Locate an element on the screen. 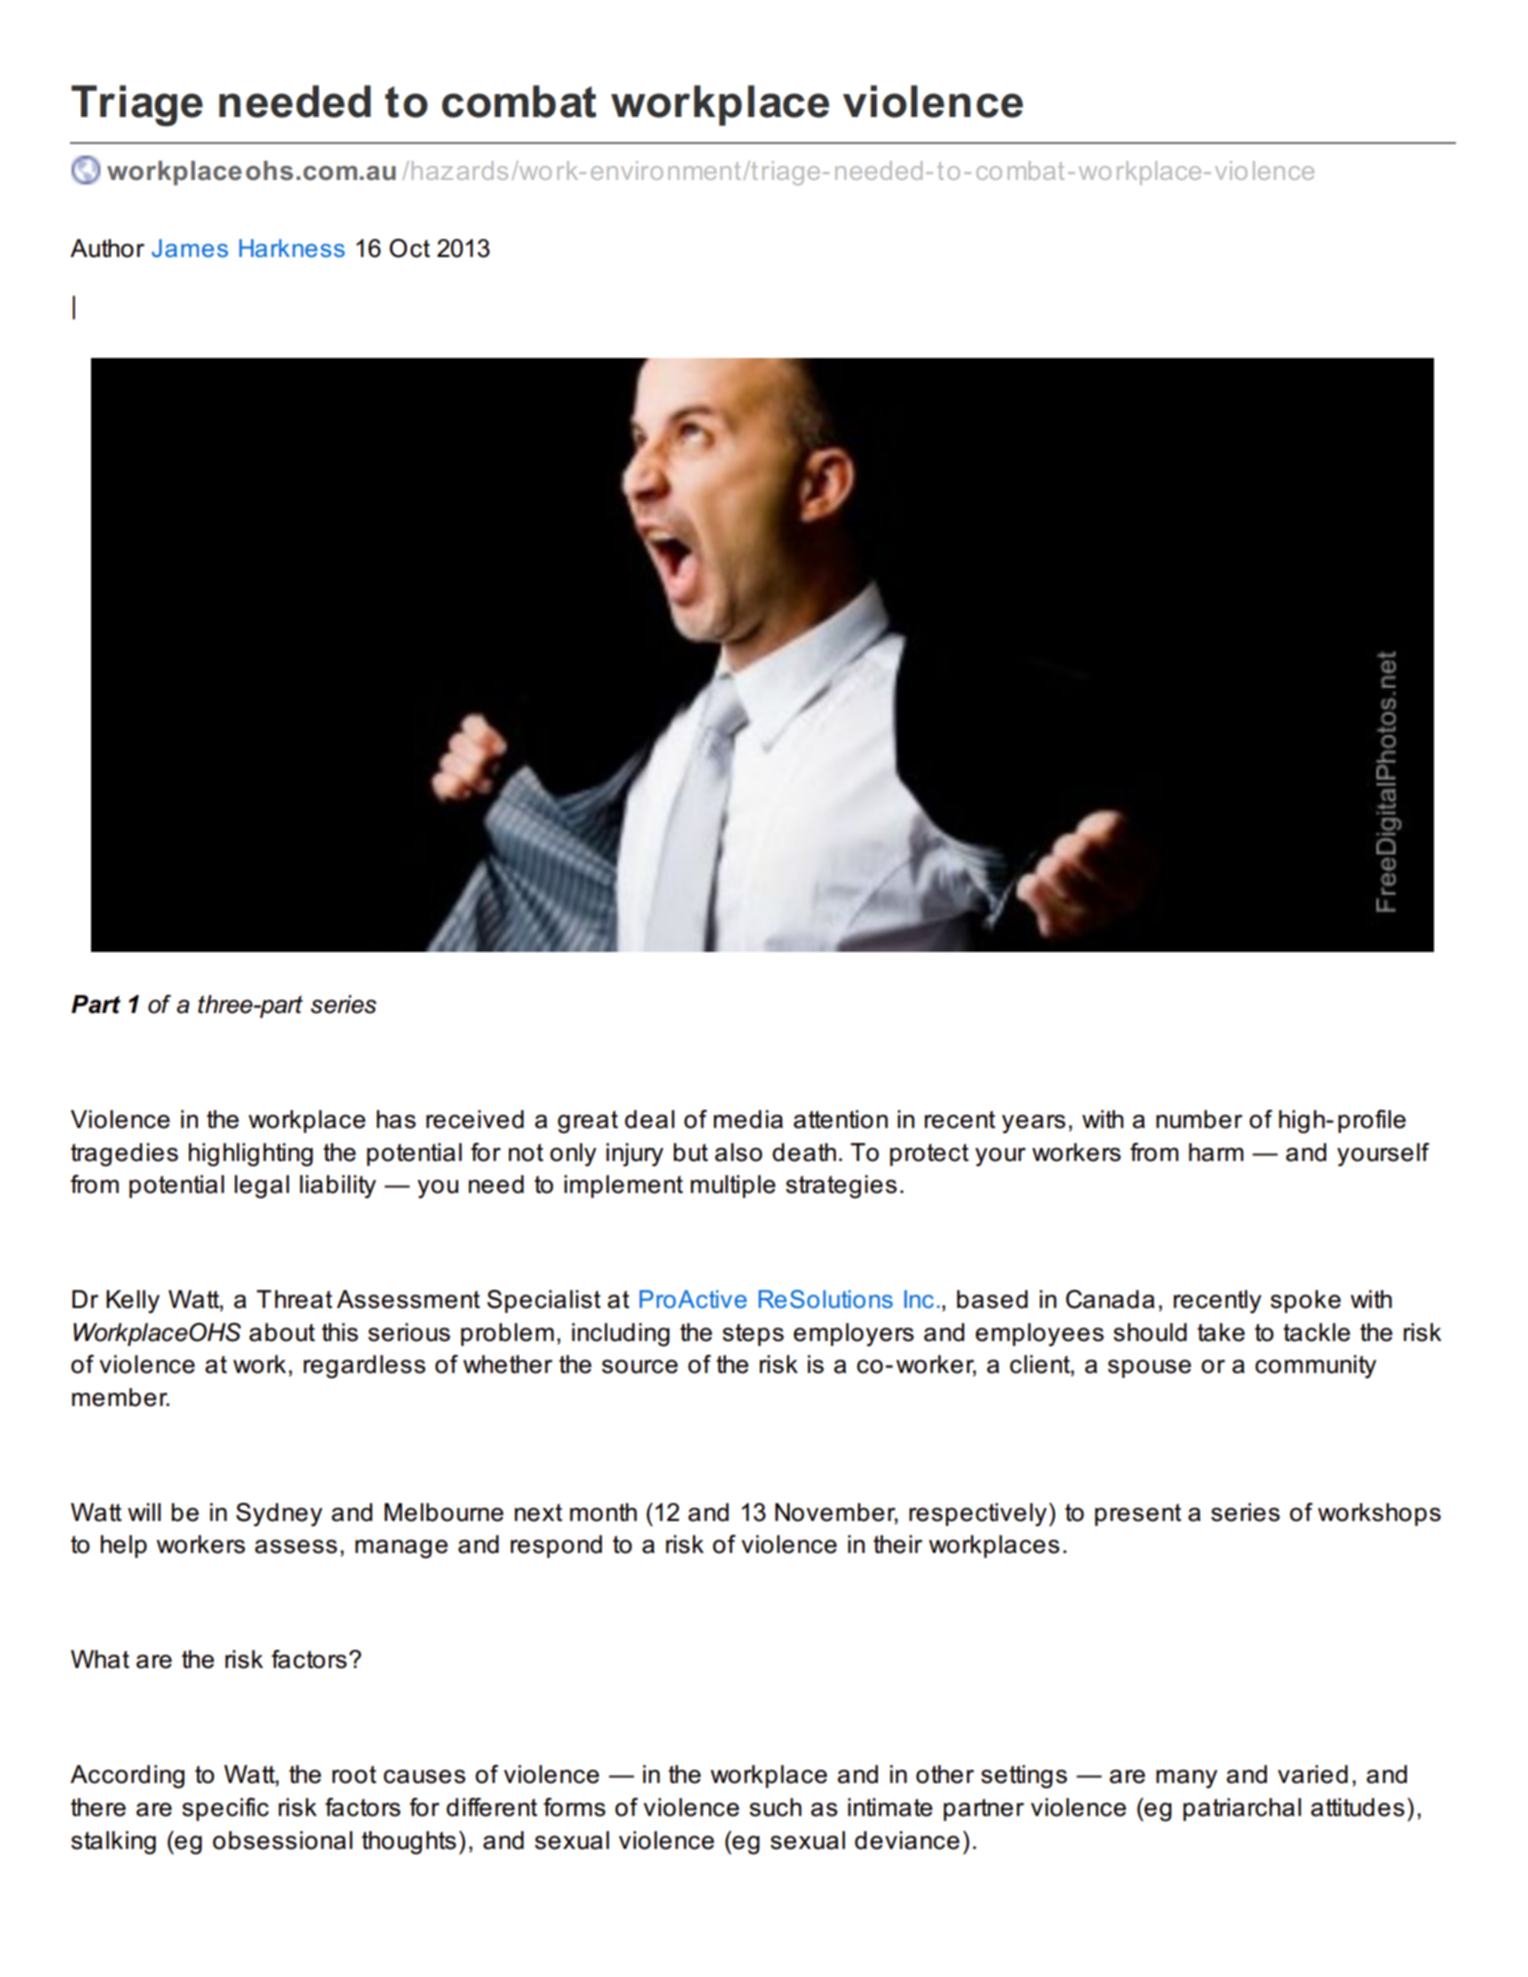 This screenshot has width=1528, height=1977. many is located at coordinates (1186, 1779).
